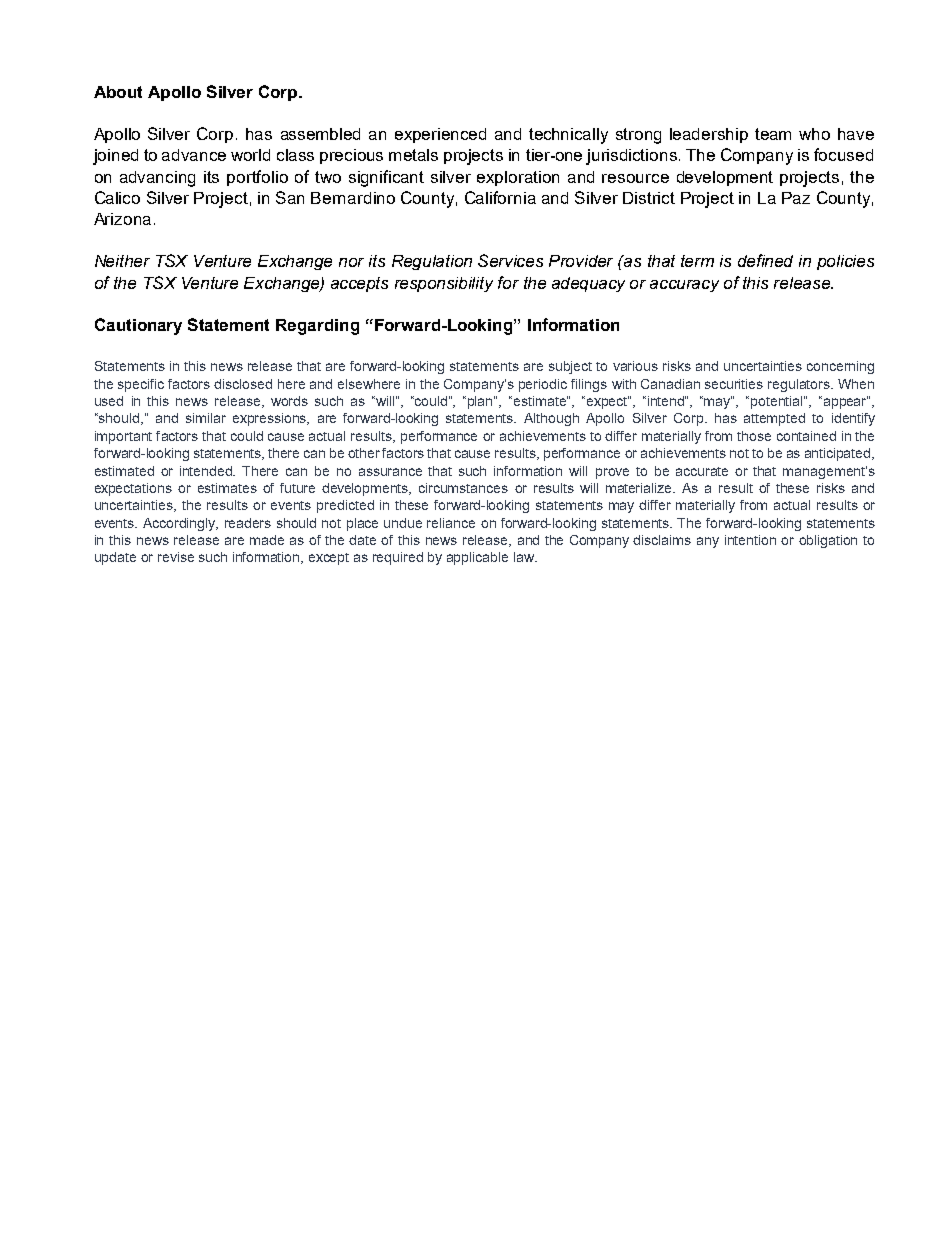 The image size is (952, 1233). Describe the element at coordinates (773, 134) in the document. I see `team` at that location.
